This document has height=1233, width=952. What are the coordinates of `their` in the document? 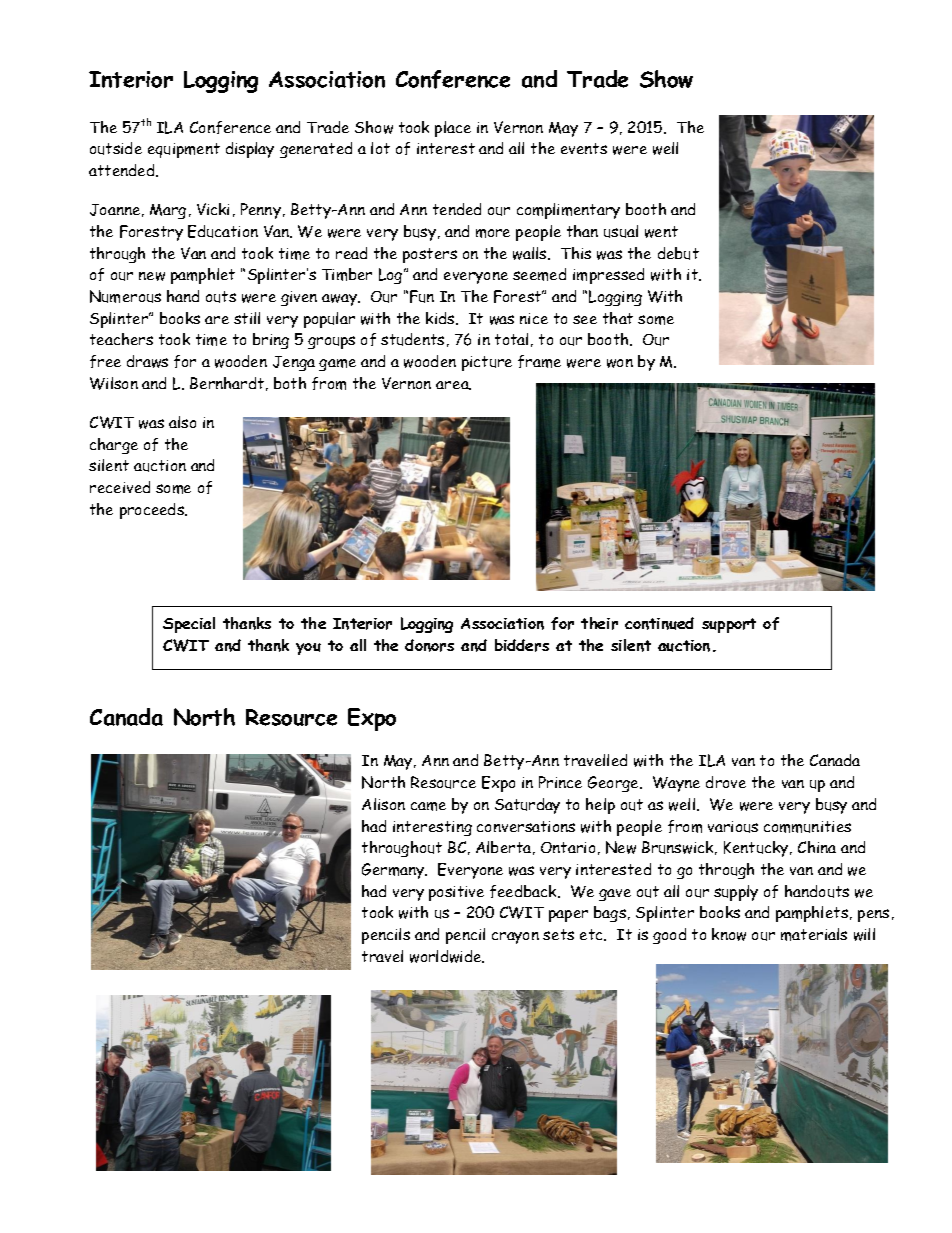 It's located at (599, 623).
